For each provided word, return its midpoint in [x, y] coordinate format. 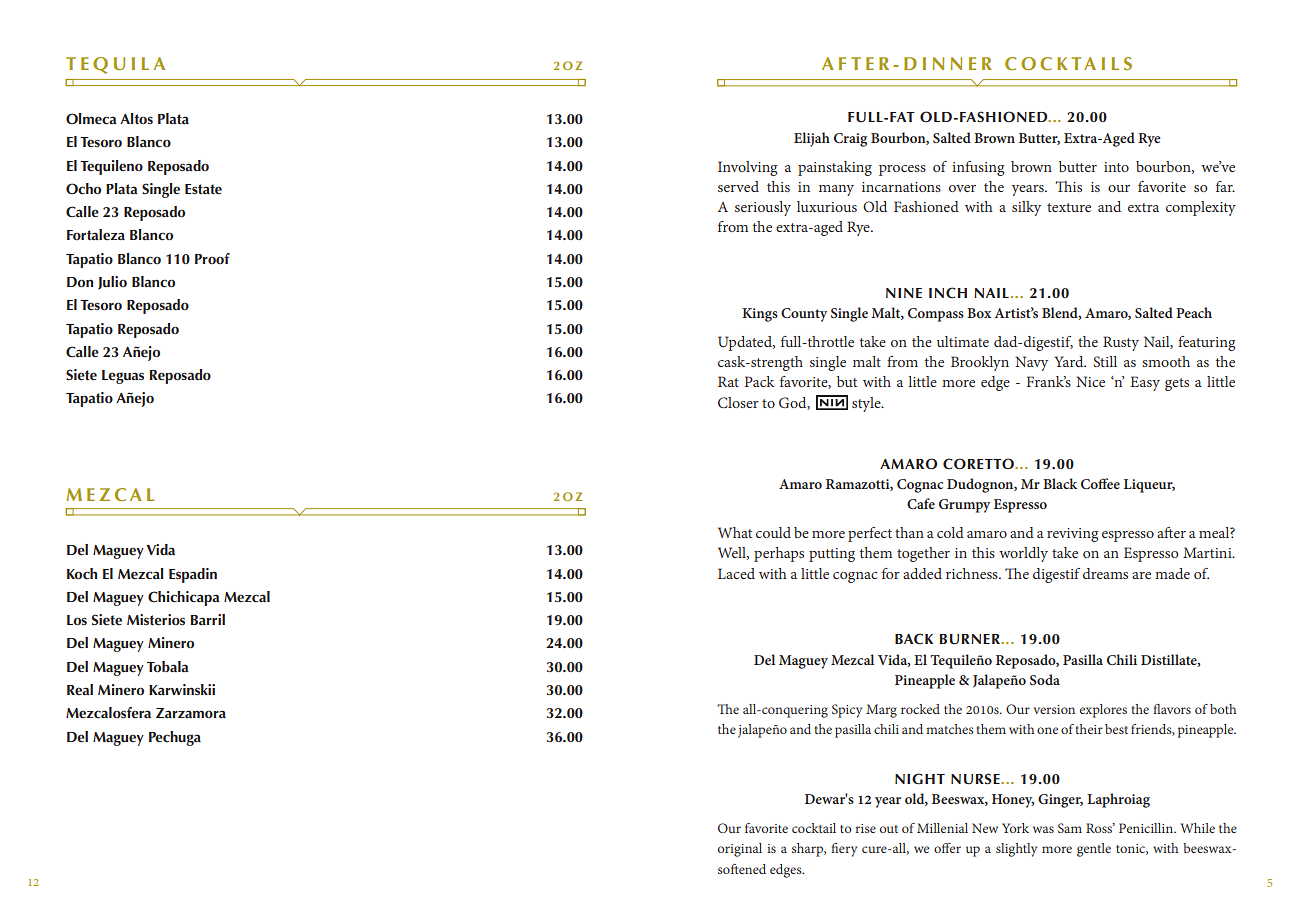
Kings [760, 315]
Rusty [1121, 343]
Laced [736, 573]
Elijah [812, 139]
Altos [136, 118]
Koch [82, 574]
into [1116, 167]
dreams [1105, 573]
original [740, 850]
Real [80, 689]
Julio [112, 283]
